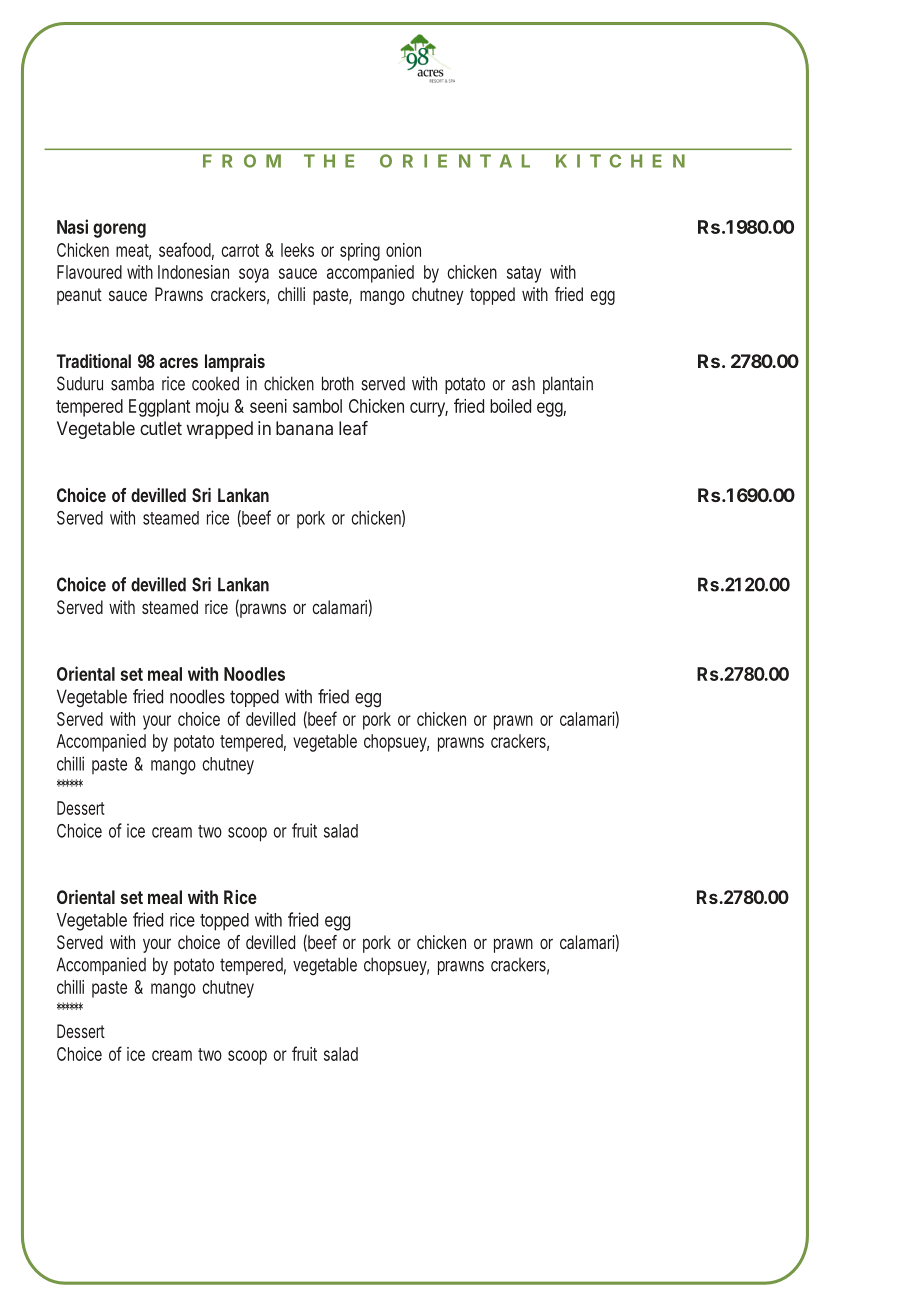 Image resolution: width=924 pixels, height=1307 pixels. What do you see at coordinates (89, 272) in the screenshot?
I see `Flavoured` at bounding box center [89, 272].
